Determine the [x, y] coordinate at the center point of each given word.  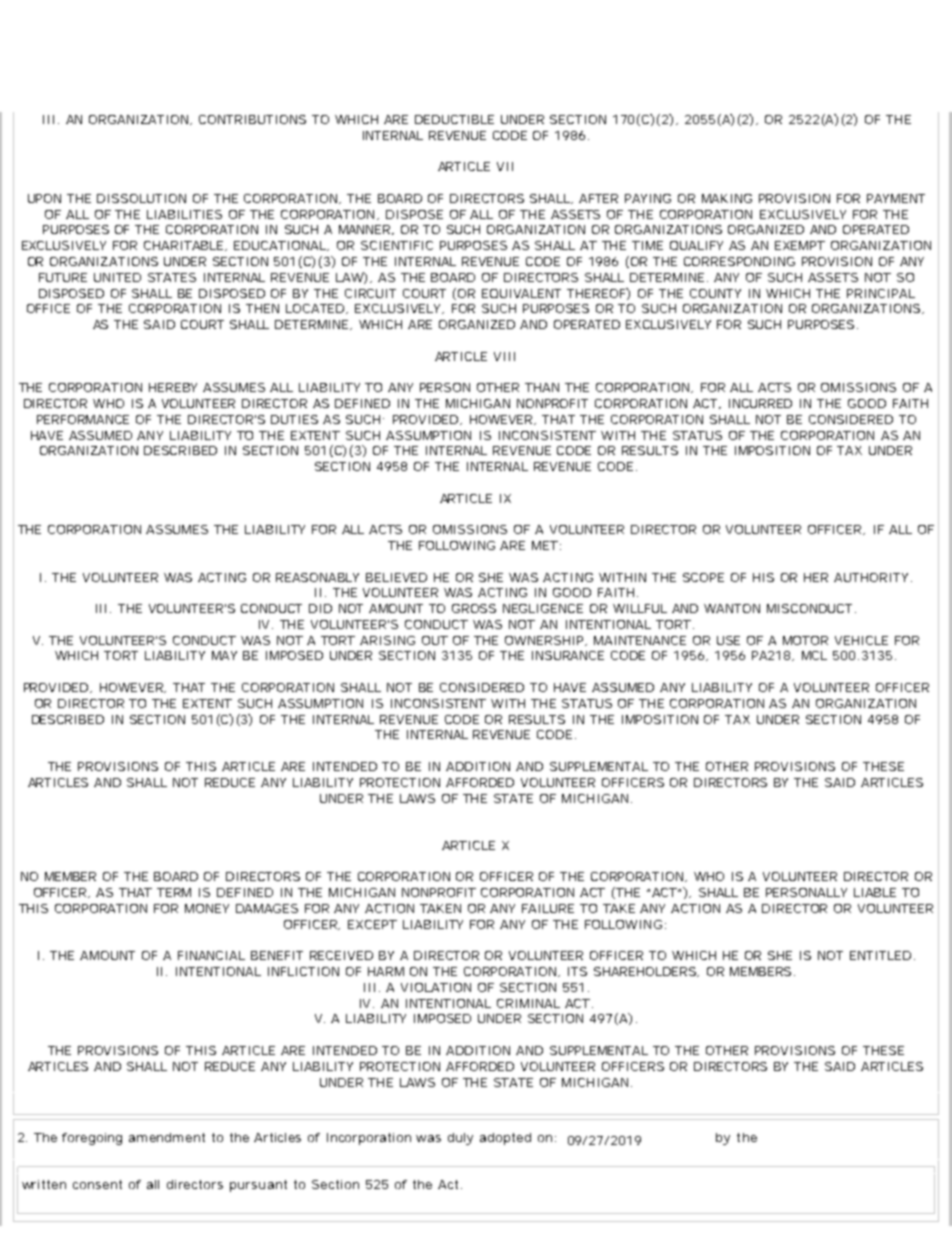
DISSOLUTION [141, 198]
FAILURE [548, 908]
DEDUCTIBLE [454, 119]
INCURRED [760, 403]
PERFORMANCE [83, 419]
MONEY [207, 908]
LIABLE [875, 892]
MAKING [727, 198]
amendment [167, 1137]
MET [545, 545]
